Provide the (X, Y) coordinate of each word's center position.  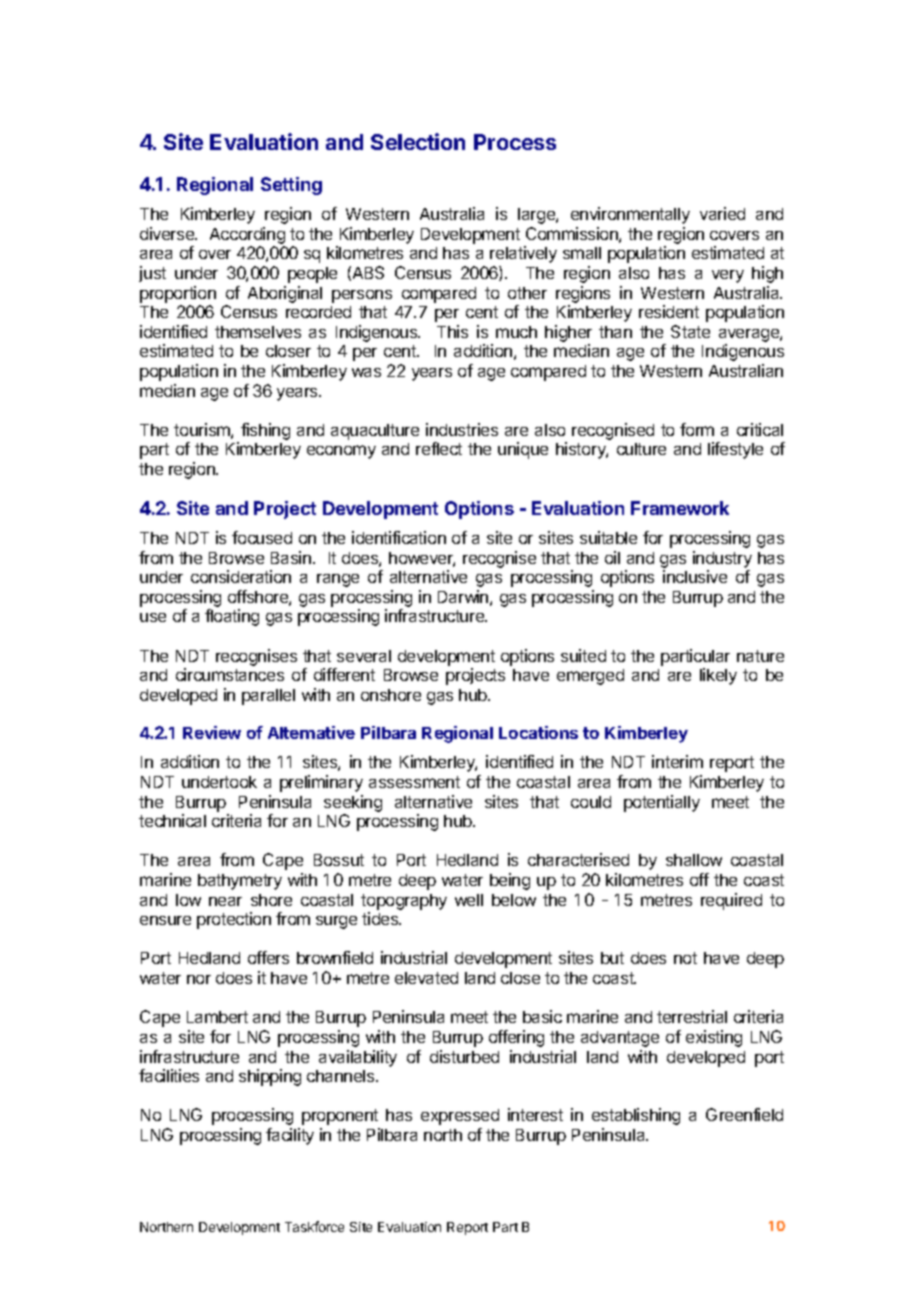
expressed (460, 1117)
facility (290, 1136)
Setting (291, 186)
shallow (694, 860)
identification (399, 537)
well (469, 900)
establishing (636, 1116)
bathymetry (240, 882)
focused (262, 537)
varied (722, 213)
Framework (680, 508)
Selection (418, 141)
